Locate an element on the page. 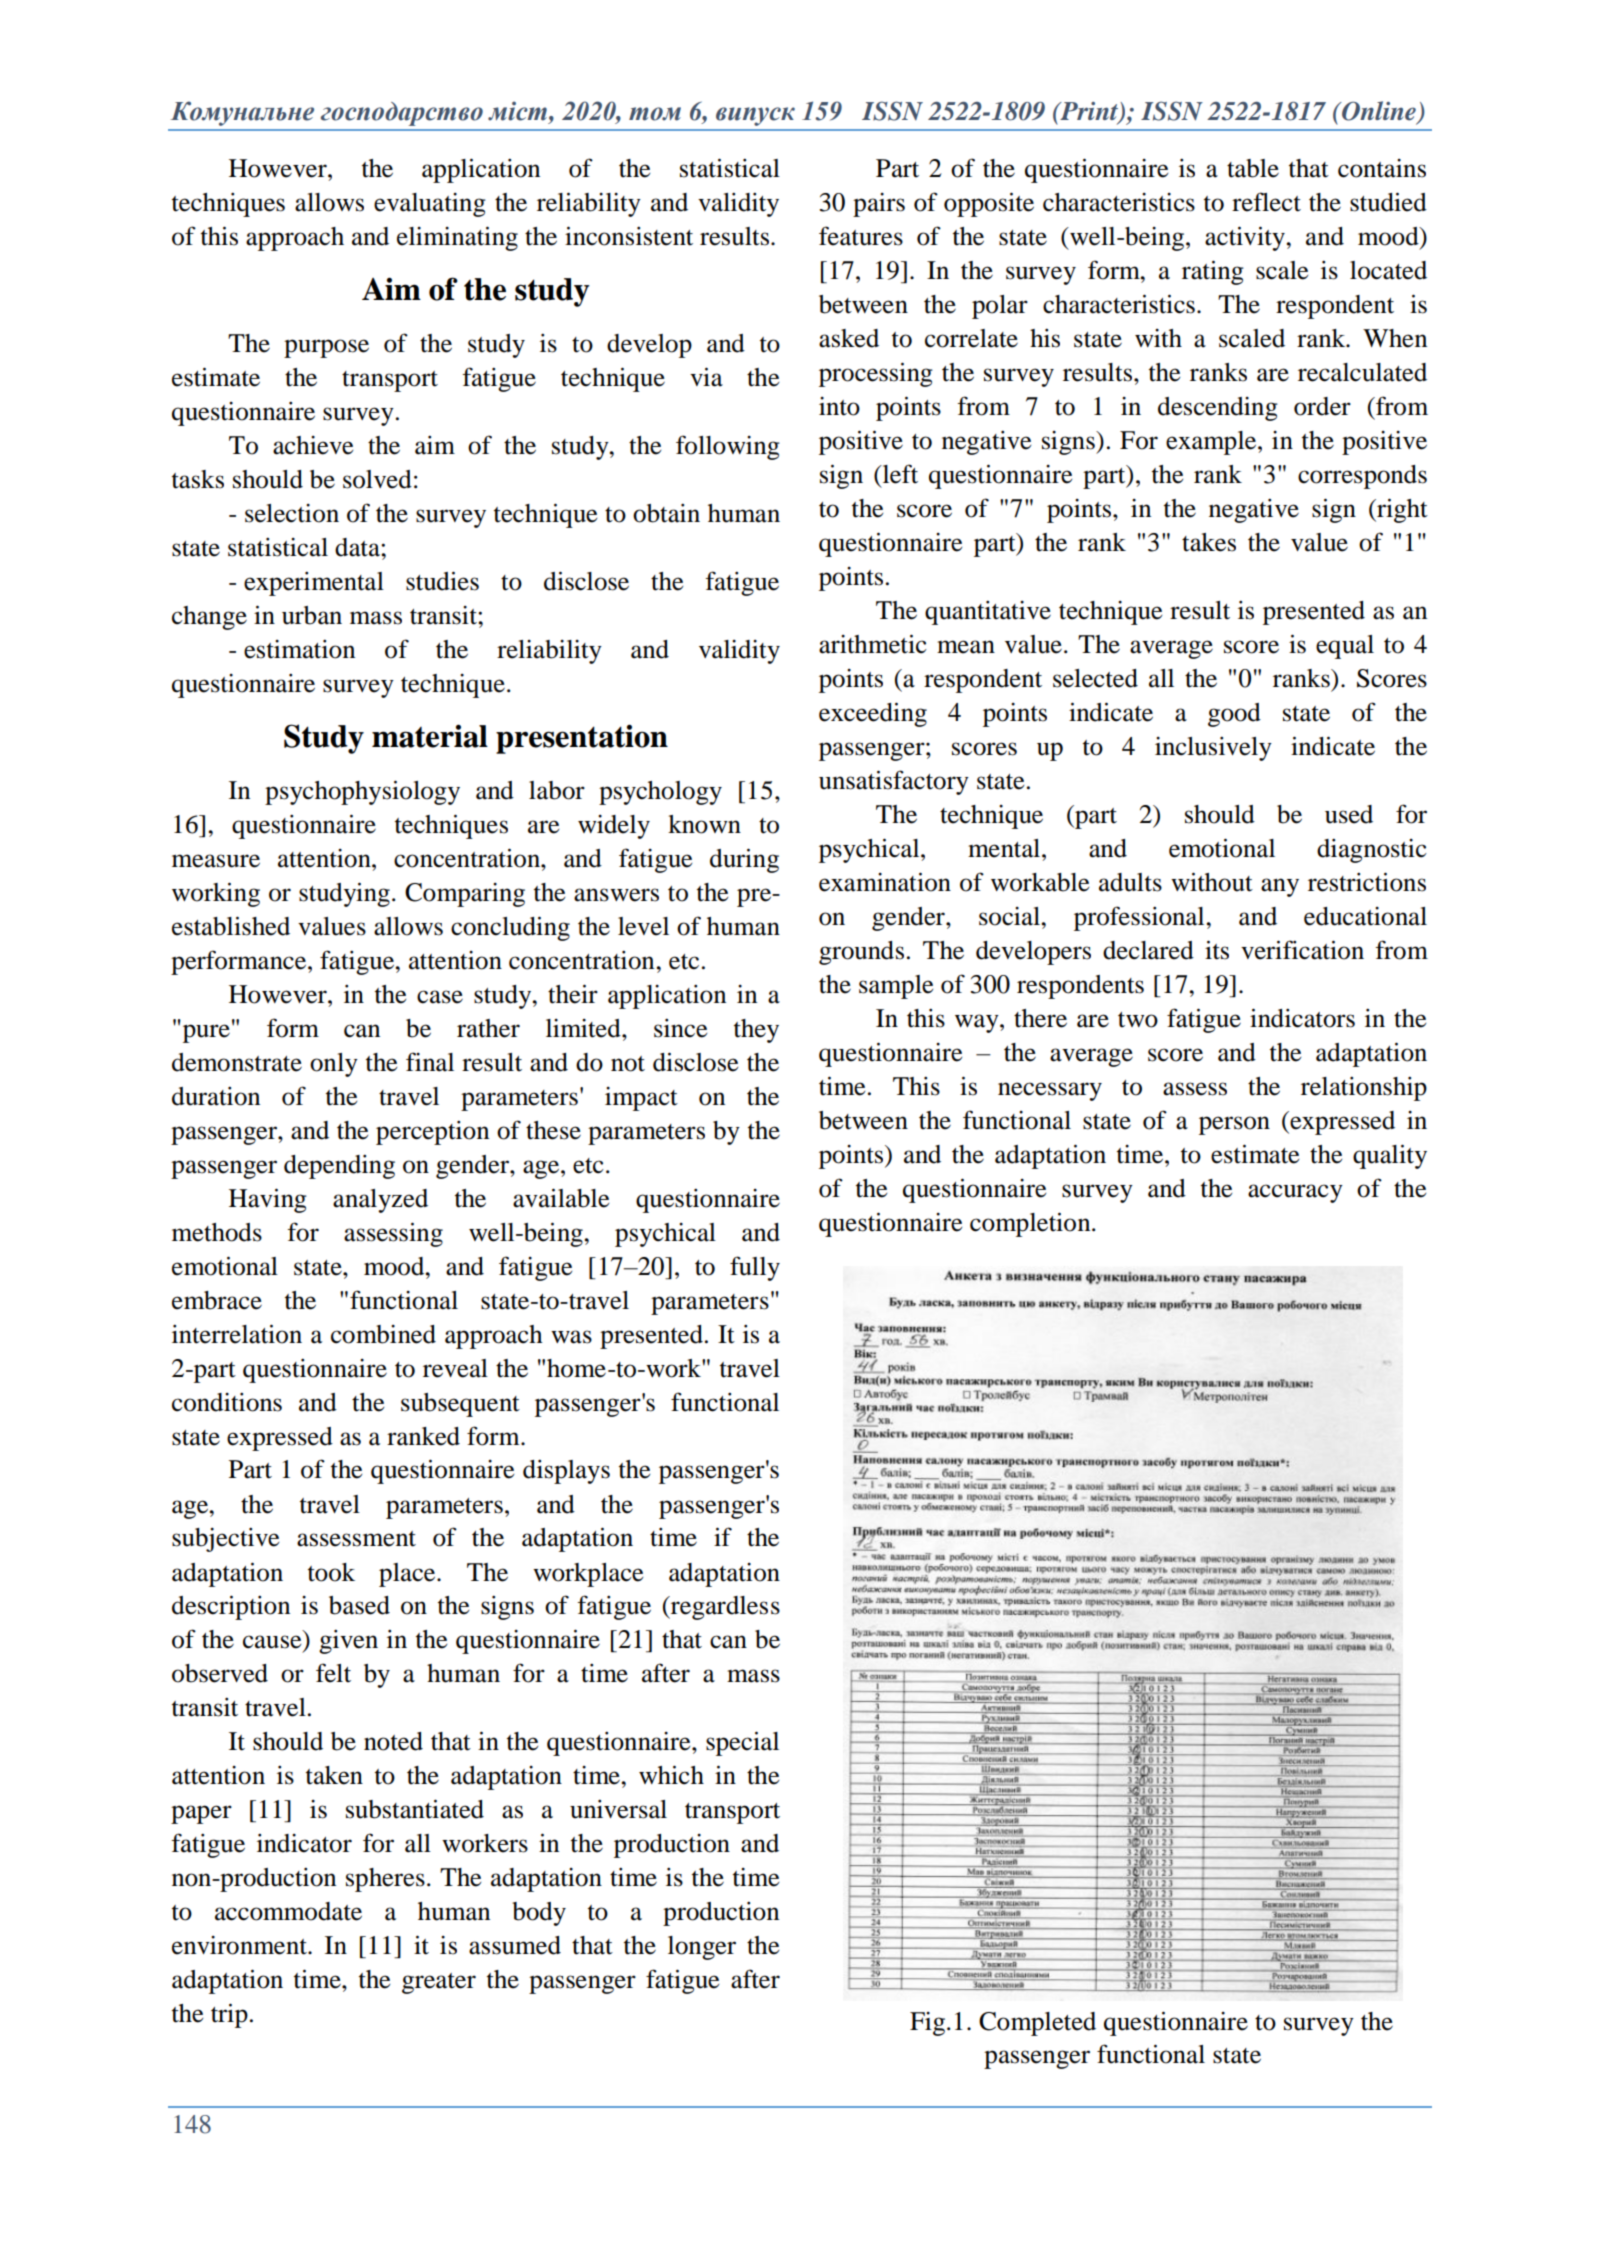 The width and height of the page is (1599, 2261). unsatisfactory is located at coordinates (894, 782).
